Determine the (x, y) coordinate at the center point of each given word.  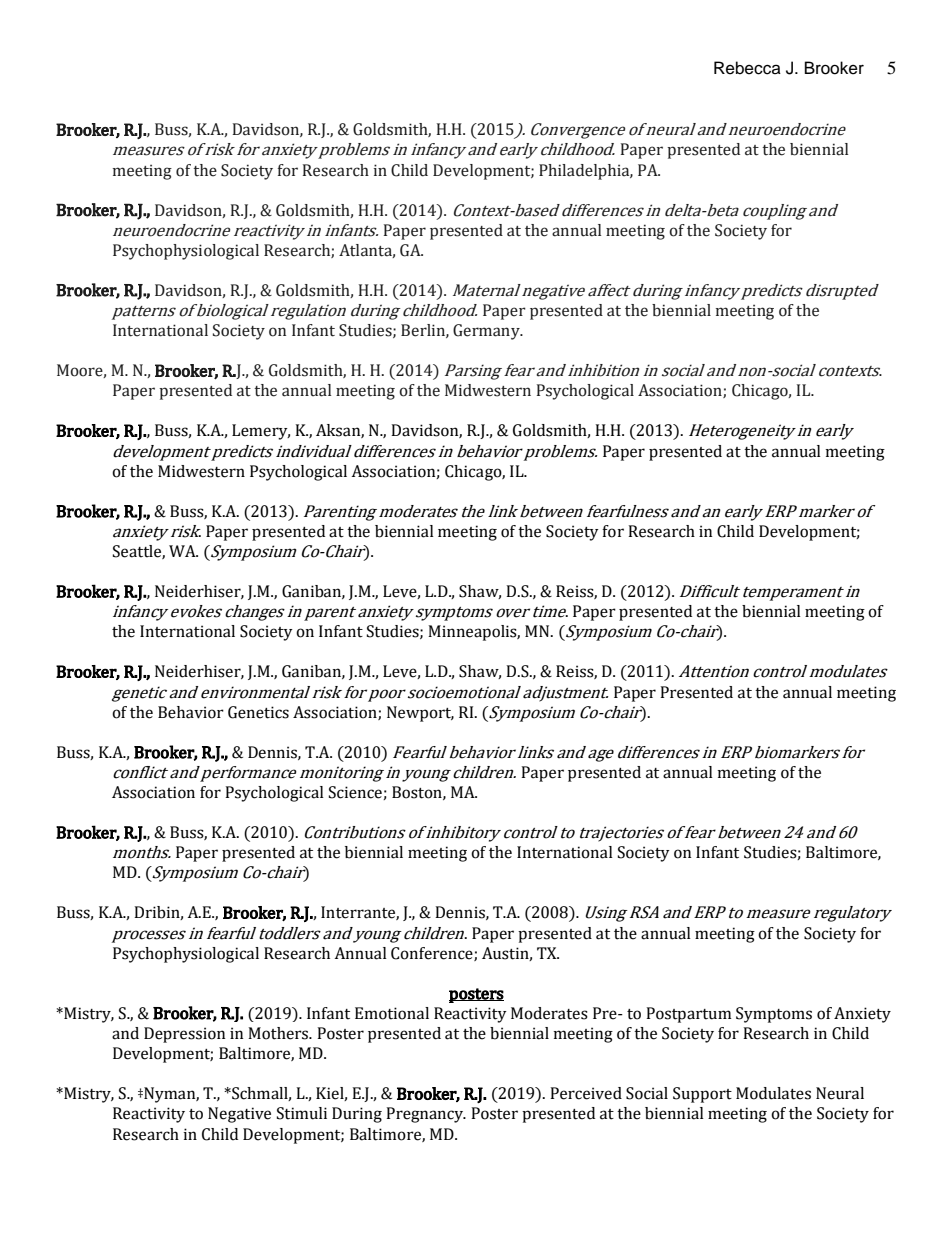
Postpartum (688, 1015)
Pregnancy (425, 1115)
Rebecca (747, 68)
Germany (487, 332)
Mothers (279, 1033)
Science (356, 793)
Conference (433, 954)
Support (702, 1095)
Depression (184, 1035)
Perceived (586, 1093)
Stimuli (302, 1113)
